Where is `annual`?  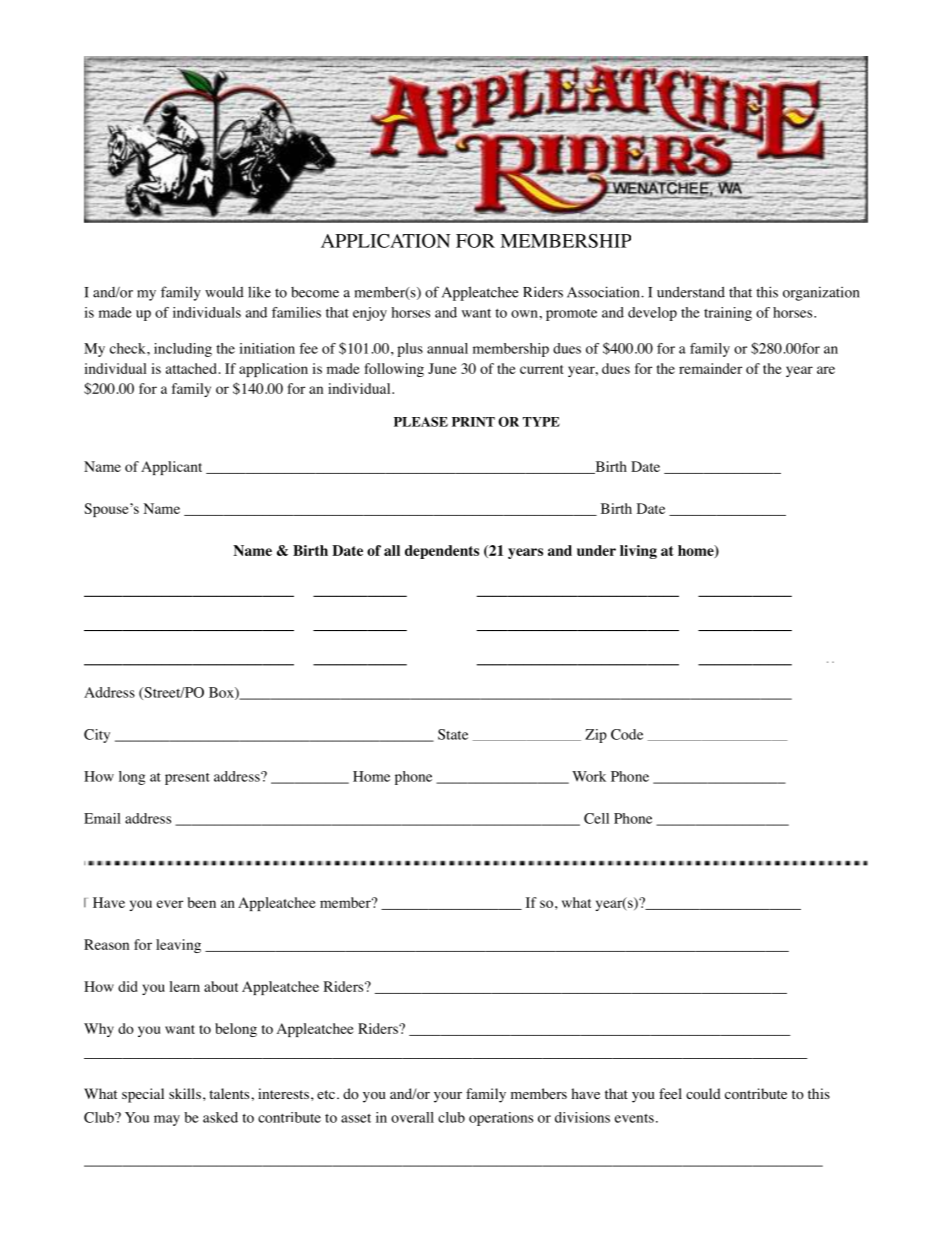 annual is located at coordinates (447, 348).
